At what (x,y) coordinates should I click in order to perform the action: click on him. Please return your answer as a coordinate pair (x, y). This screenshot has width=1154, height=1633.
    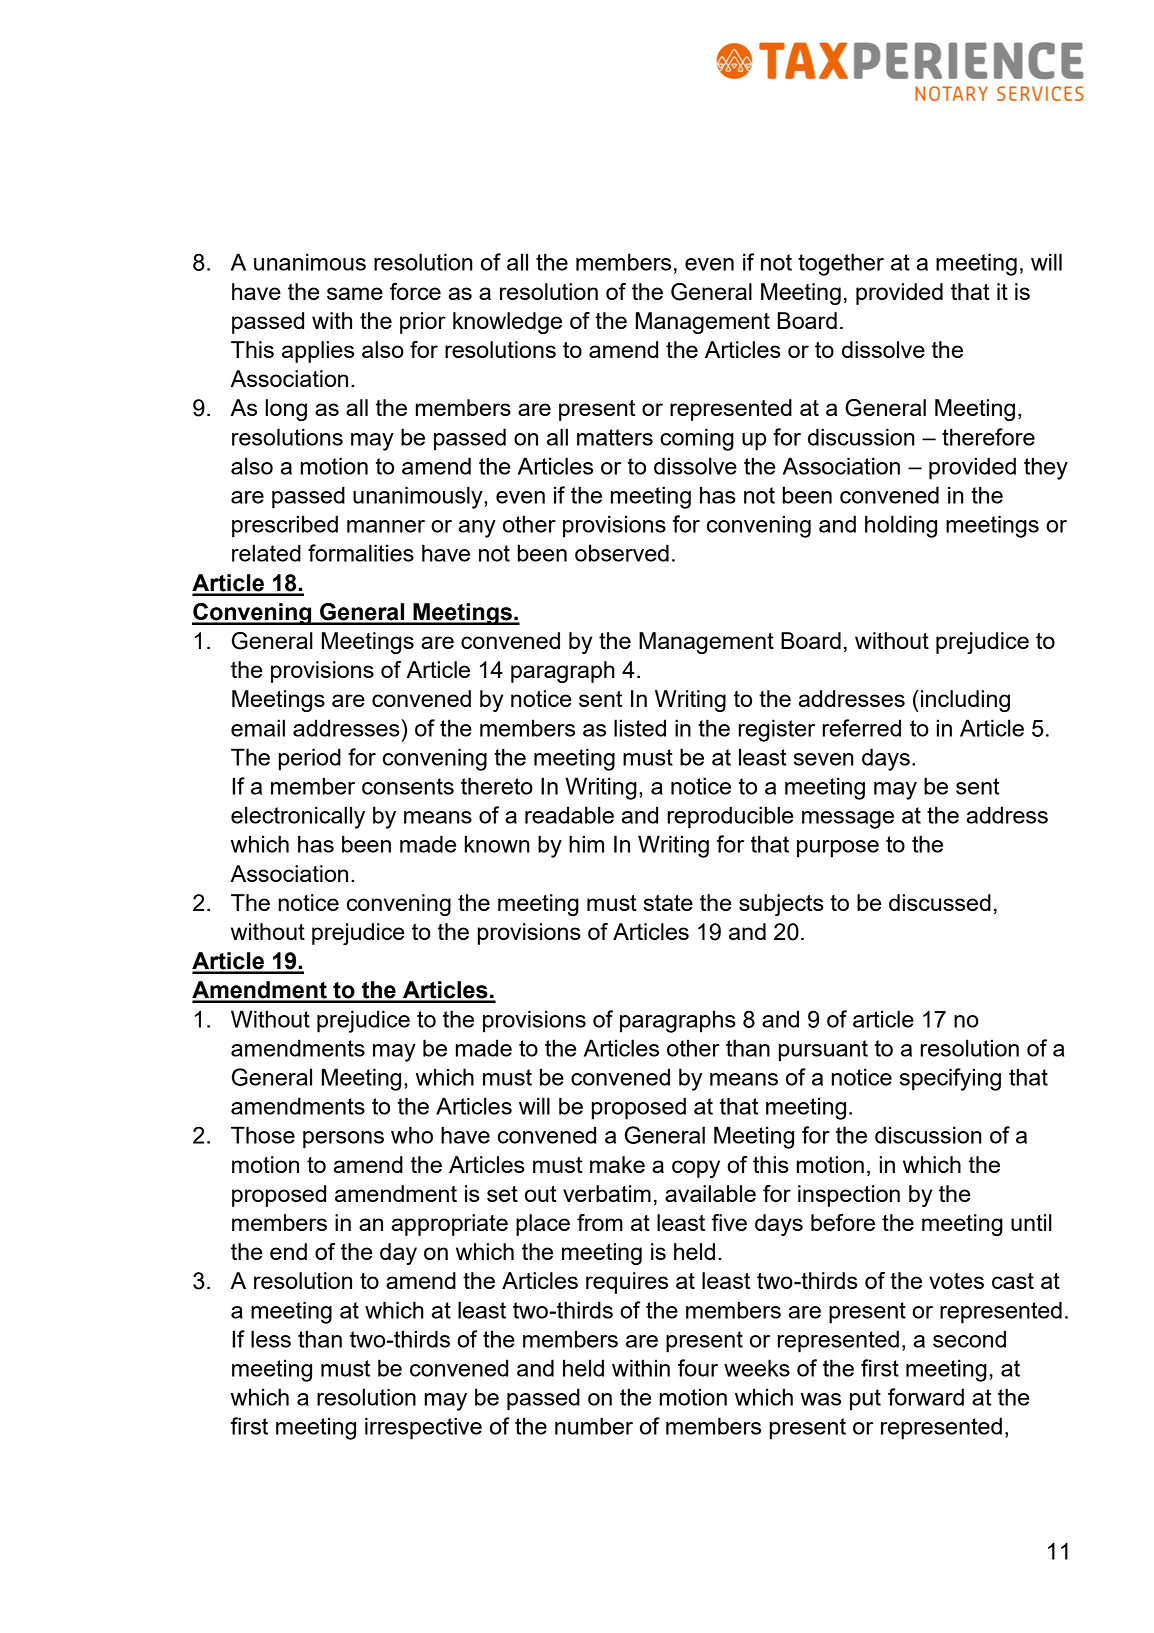
    Looking at the image, I should click on (586, 844).
